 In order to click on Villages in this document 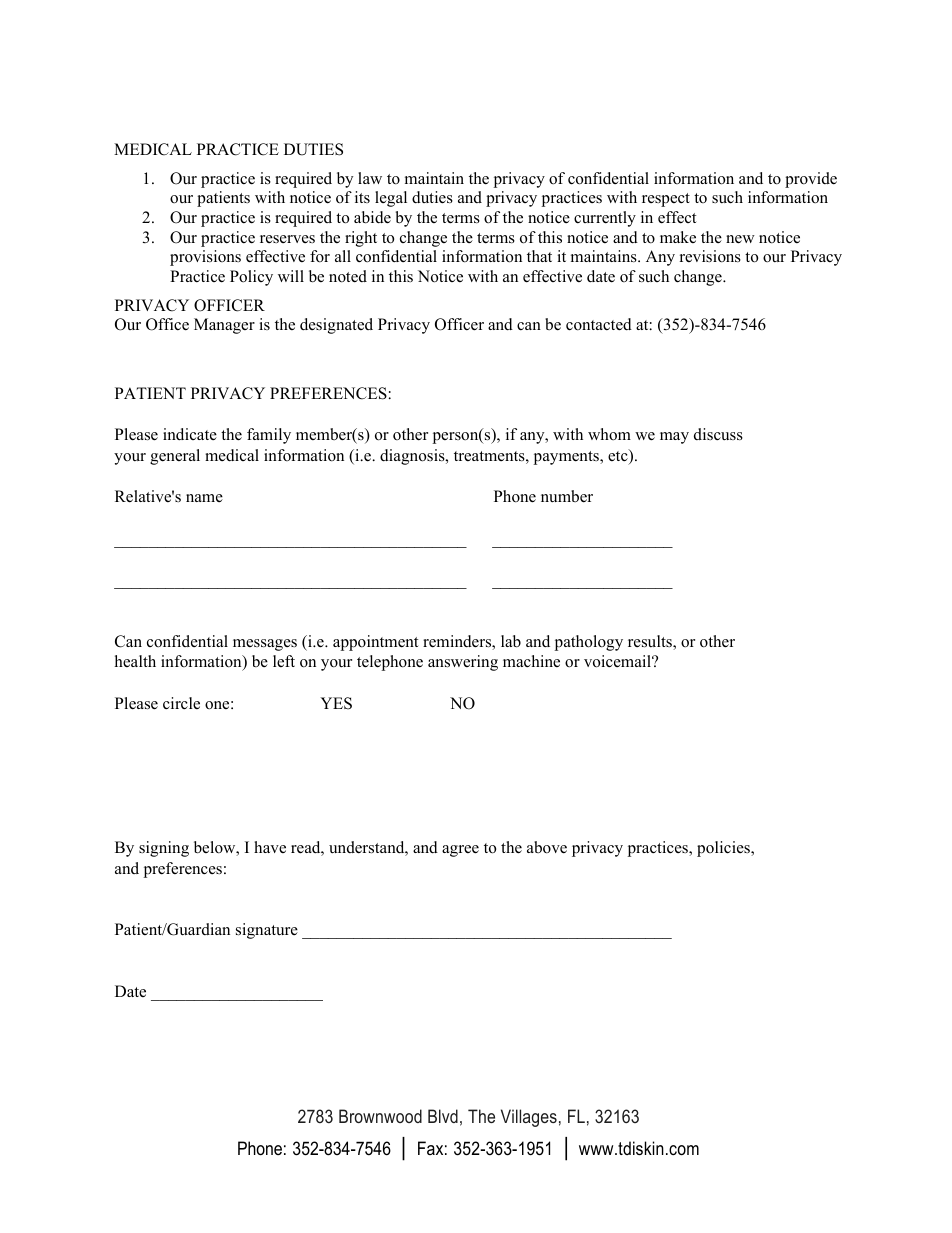, I will do `click(529, 1118)`.
